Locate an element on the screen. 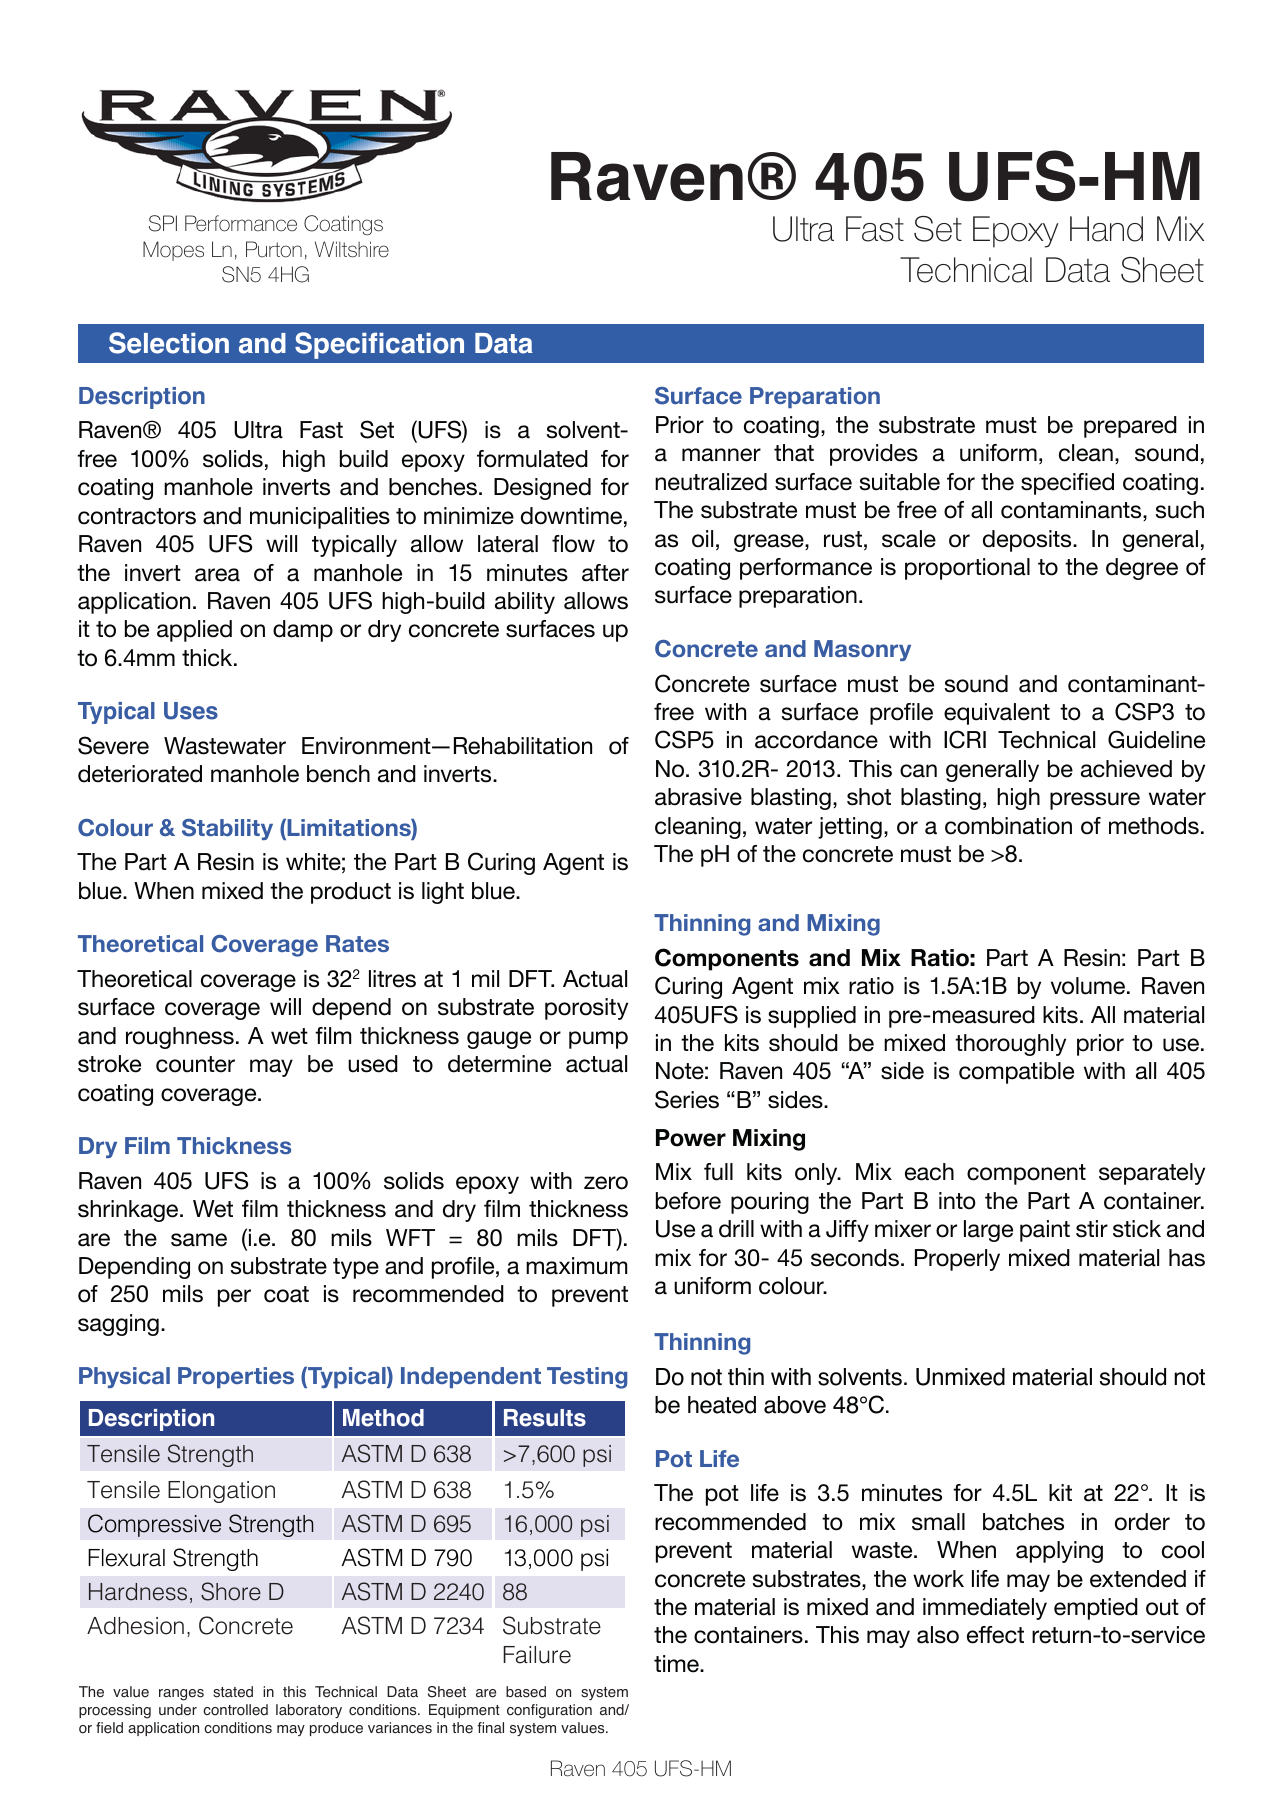  roughness is located at coordinates (180, 1038).
